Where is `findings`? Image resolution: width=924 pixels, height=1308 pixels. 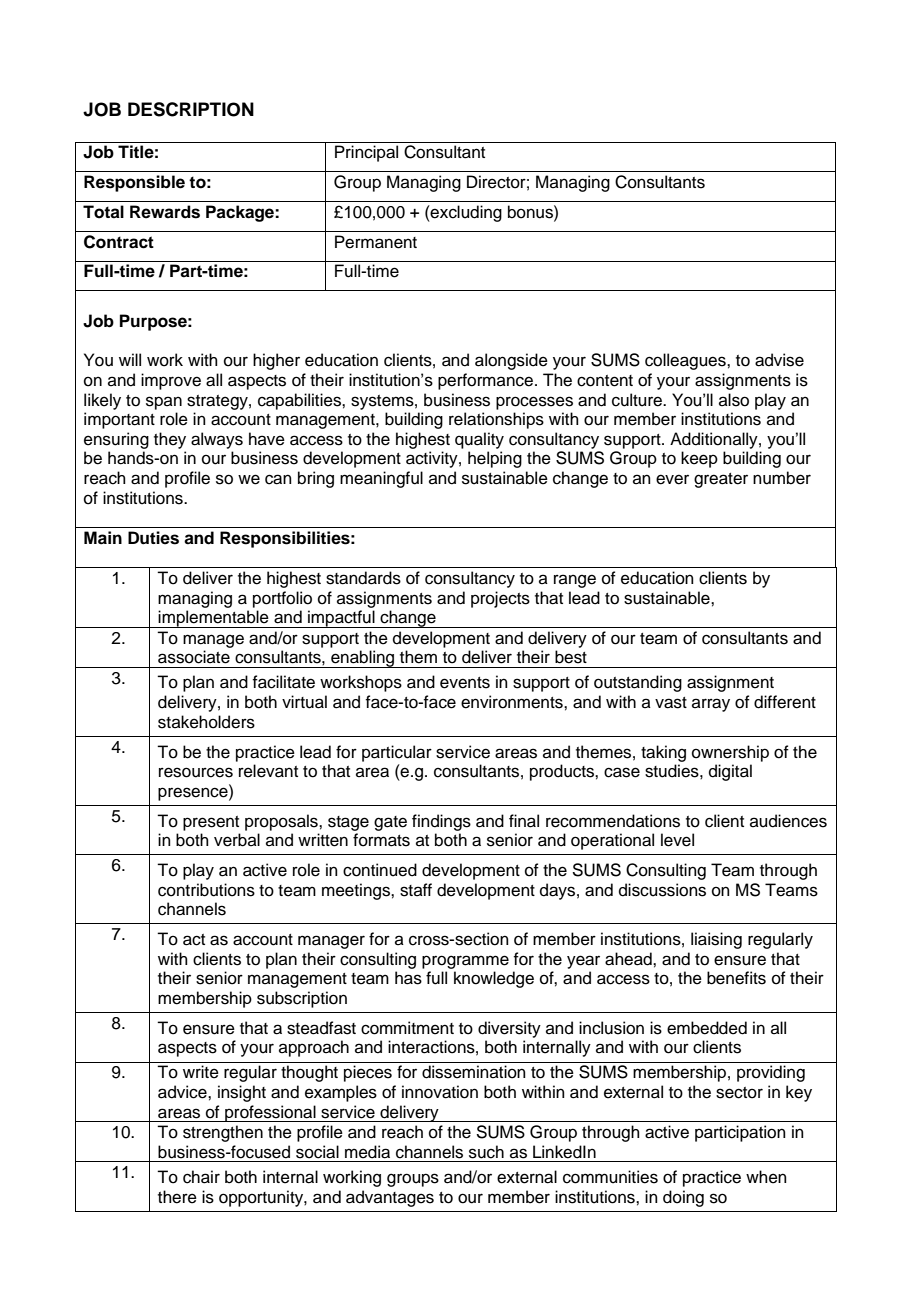
findings is located at coordinates (441, 822).
